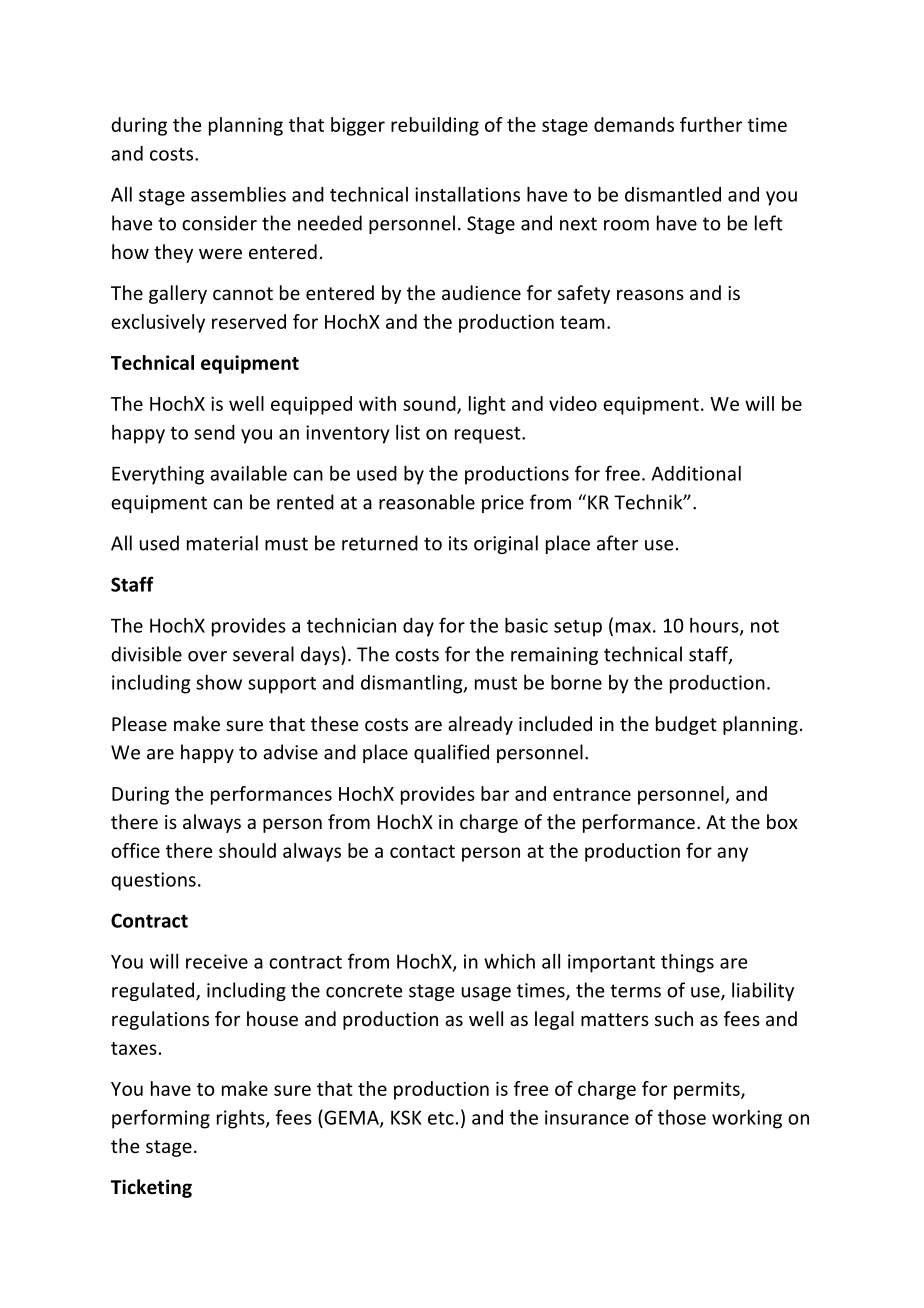 Image resolution: width=924 pixels, height=1308 pixels. Describe the element at coordinates (153, 881) in the screenshot. I see `questions` at that location.
